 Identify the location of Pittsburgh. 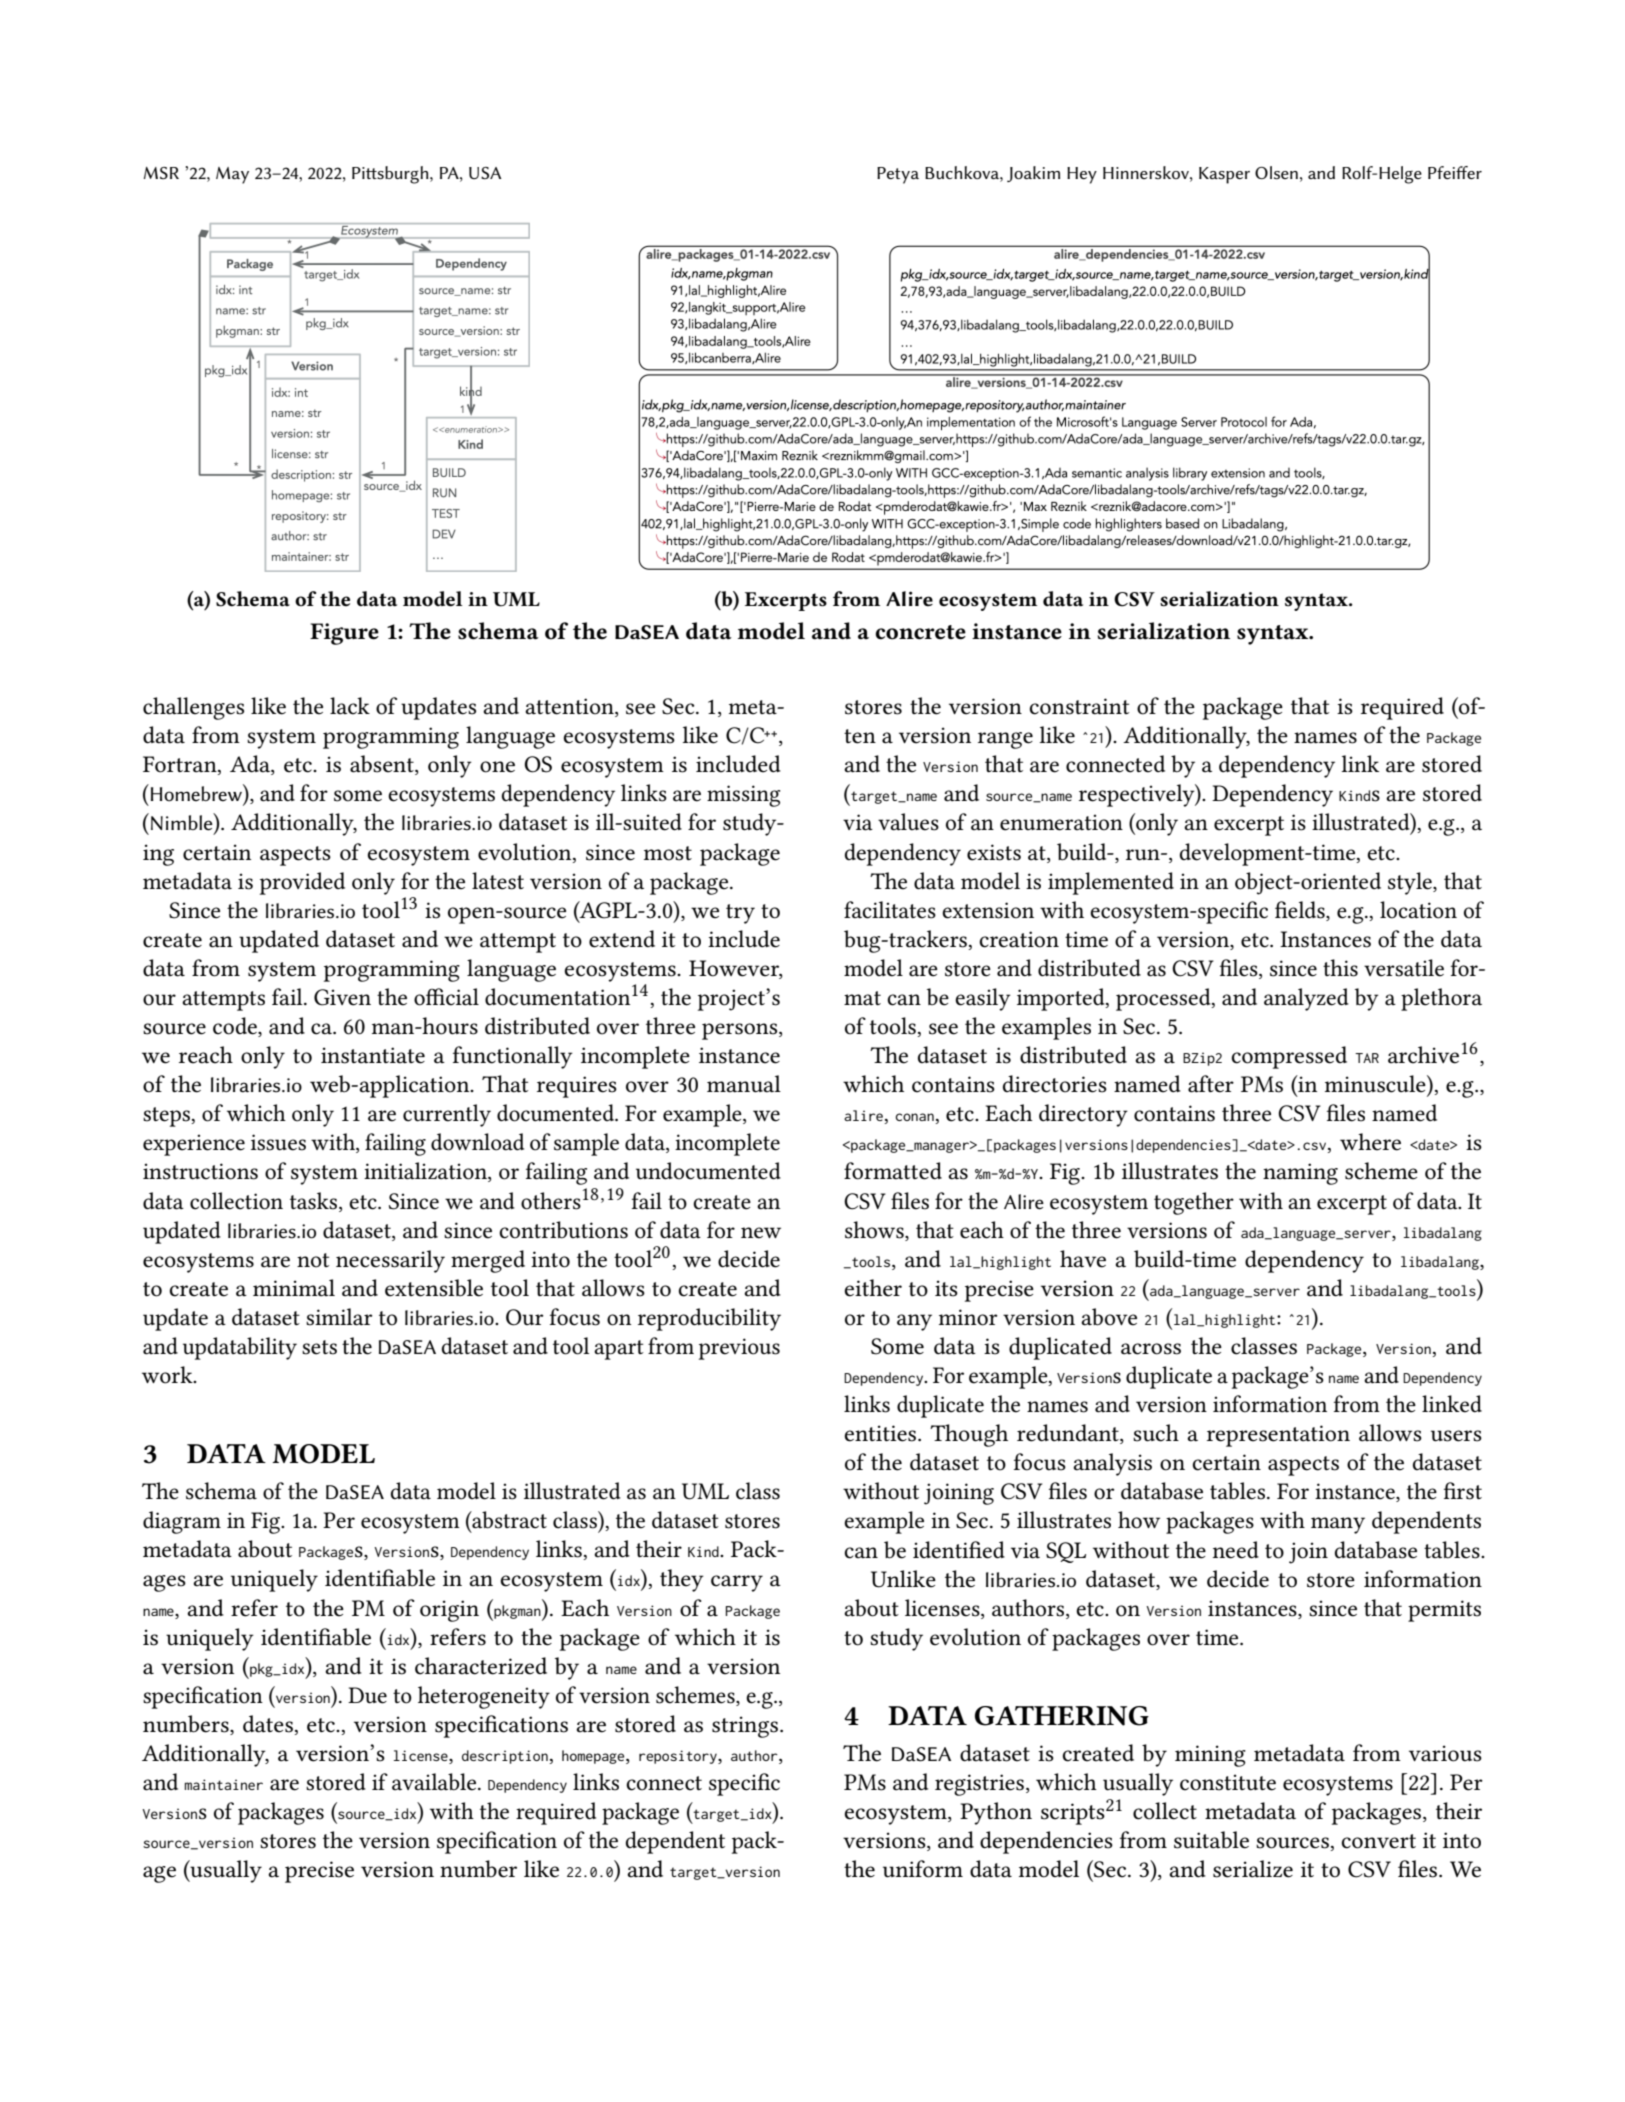
(391, 175).
